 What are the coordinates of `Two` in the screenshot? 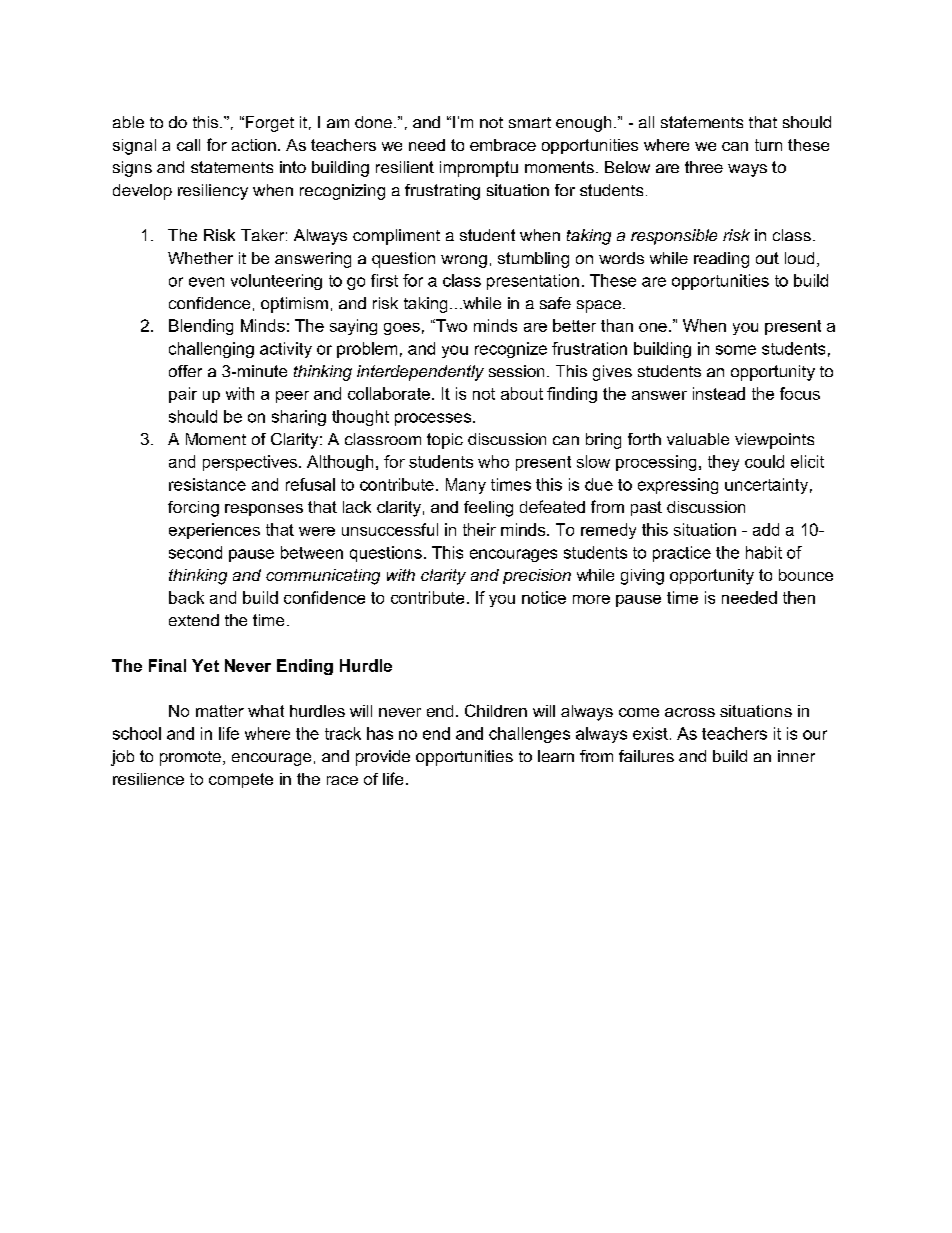 It's located at (450, 325).
